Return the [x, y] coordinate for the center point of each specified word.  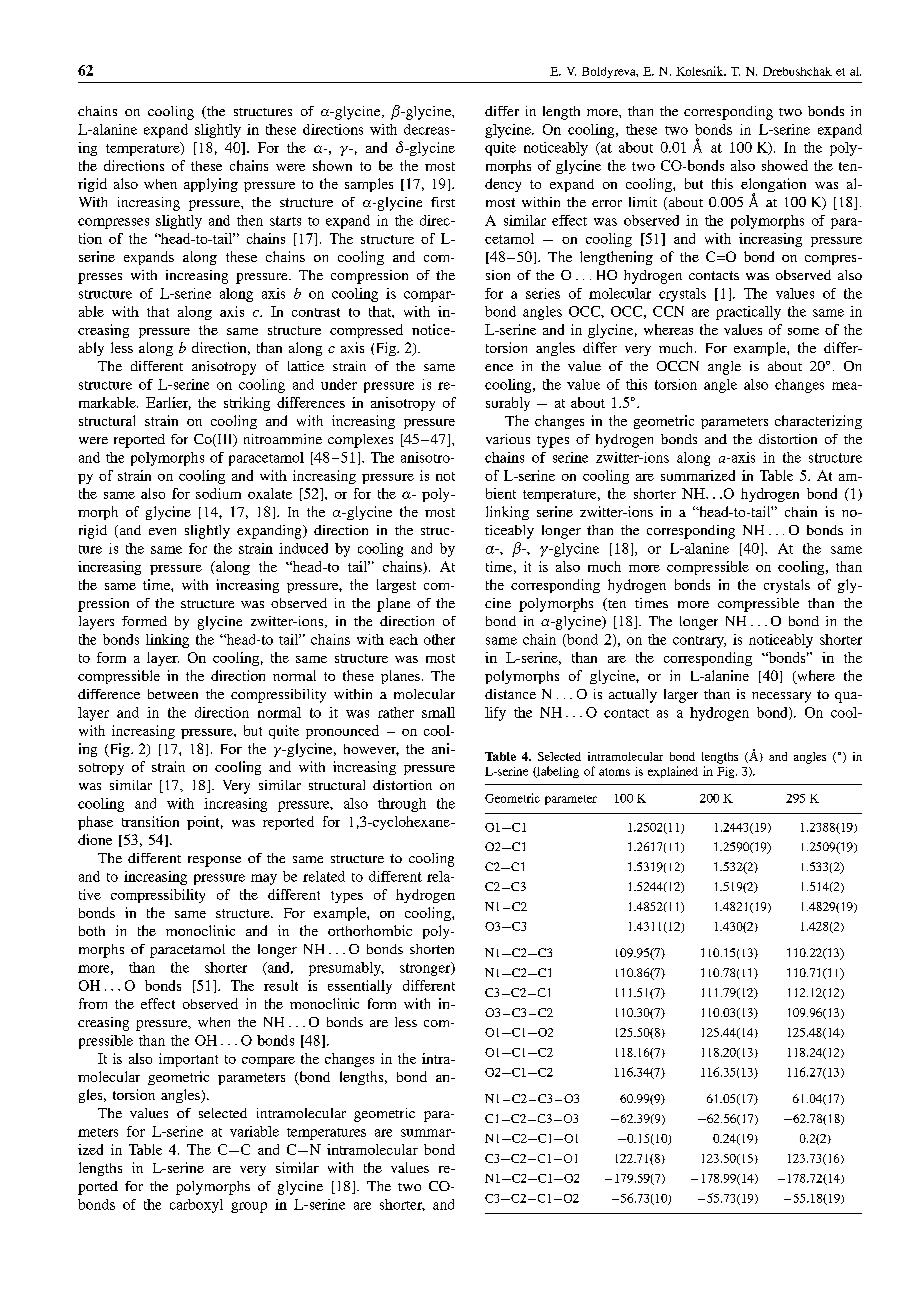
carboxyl [196, 1206]
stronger [426, 969]
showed [785, 165]
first [443, 202]
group [249, 1207]
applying [211, 185]
